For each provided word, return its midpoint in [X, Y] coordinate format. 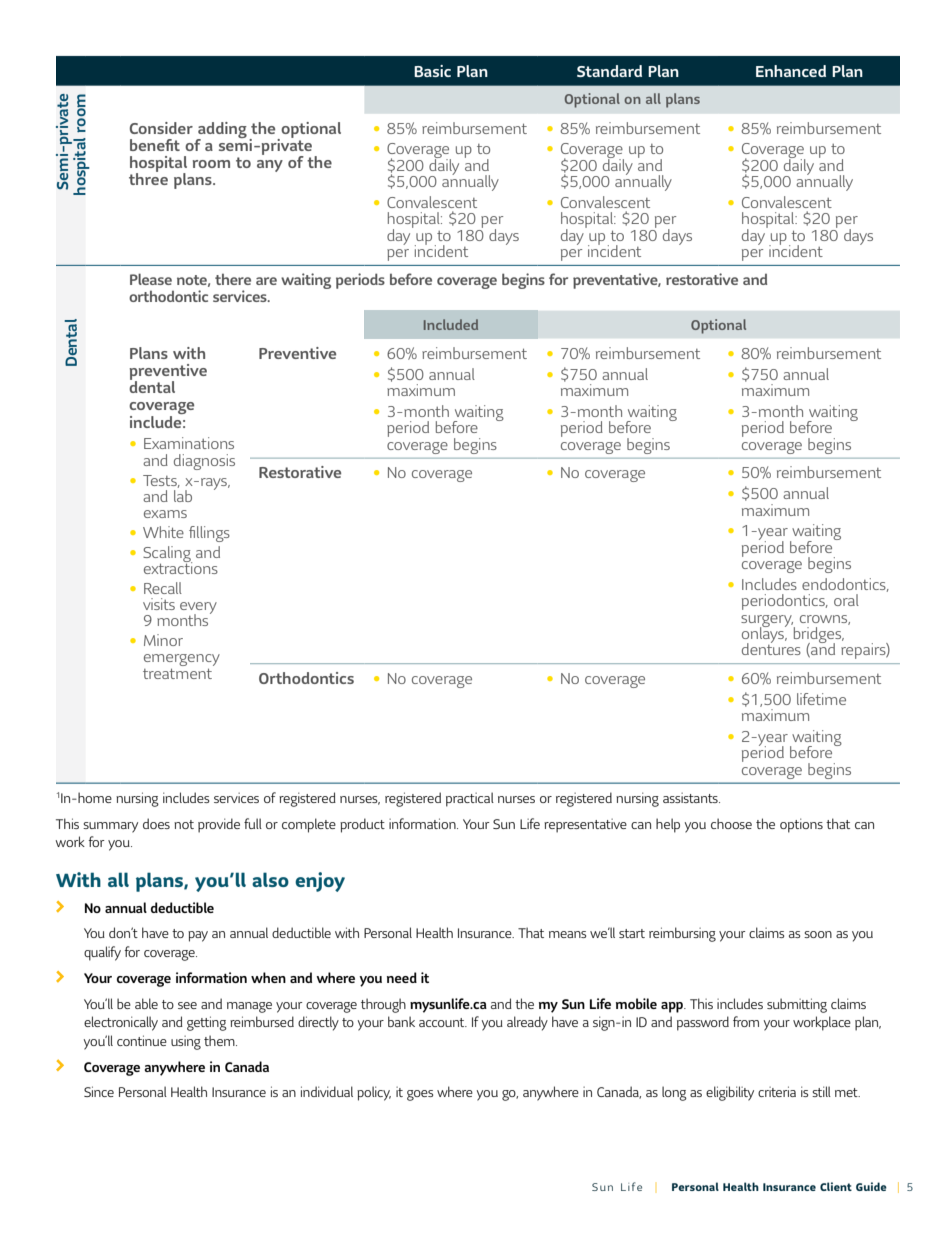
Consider [161, 128]
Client [836, 1186]
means [567, 934]
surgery [767, 622]
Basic [432, 71]
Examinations [189, 443]
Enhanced [791, 71]
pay [198, 936]
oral [846, 600]
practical [470, 799]
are [266, 281]
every [198, 609]
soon [818, 934]
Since [99, 1091]
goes [420, 1095]
